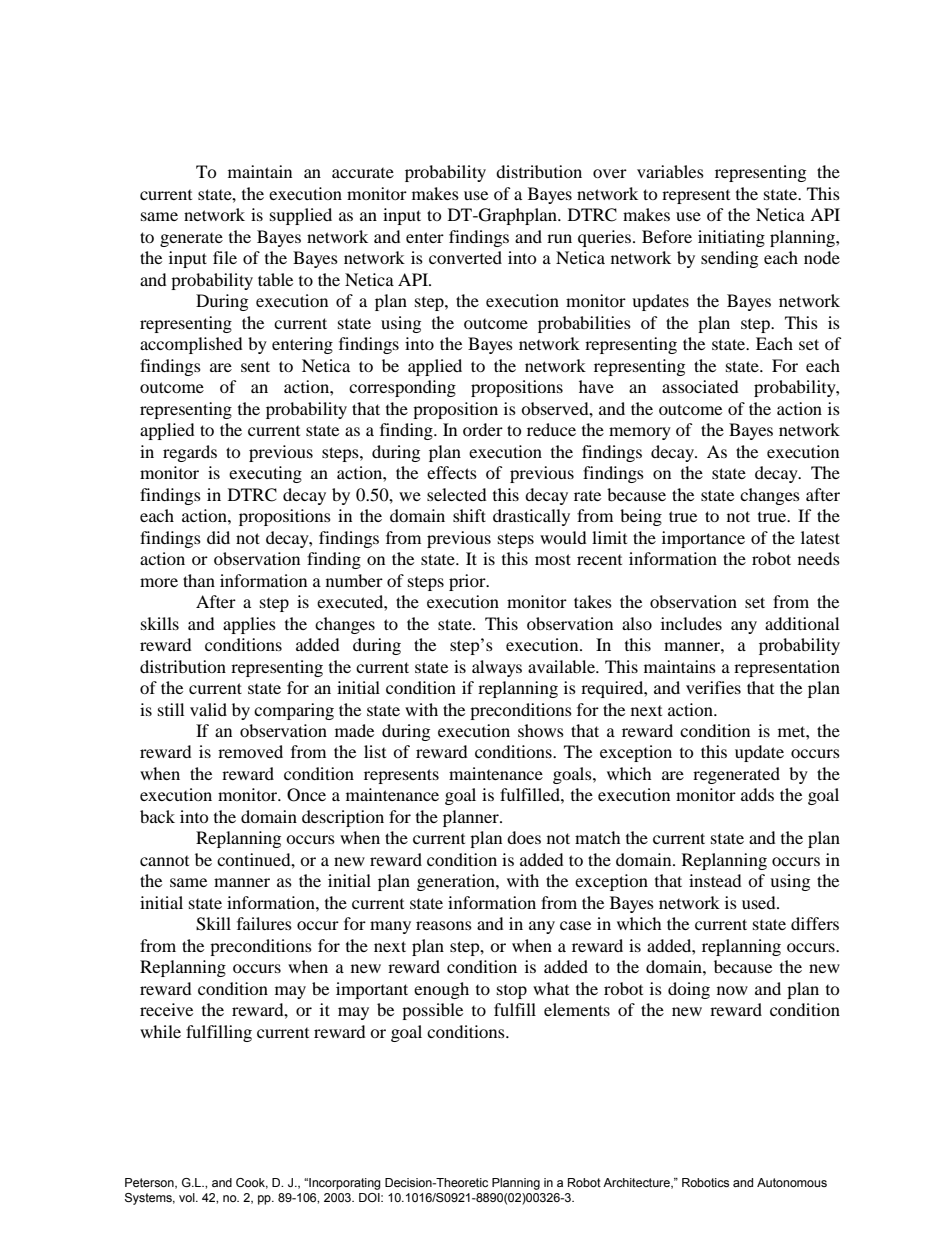 The height and width of the screenshot is (1233, 952). Describe the element at coordinates (497, 668) in the screenshot. I see `always` at that location.
